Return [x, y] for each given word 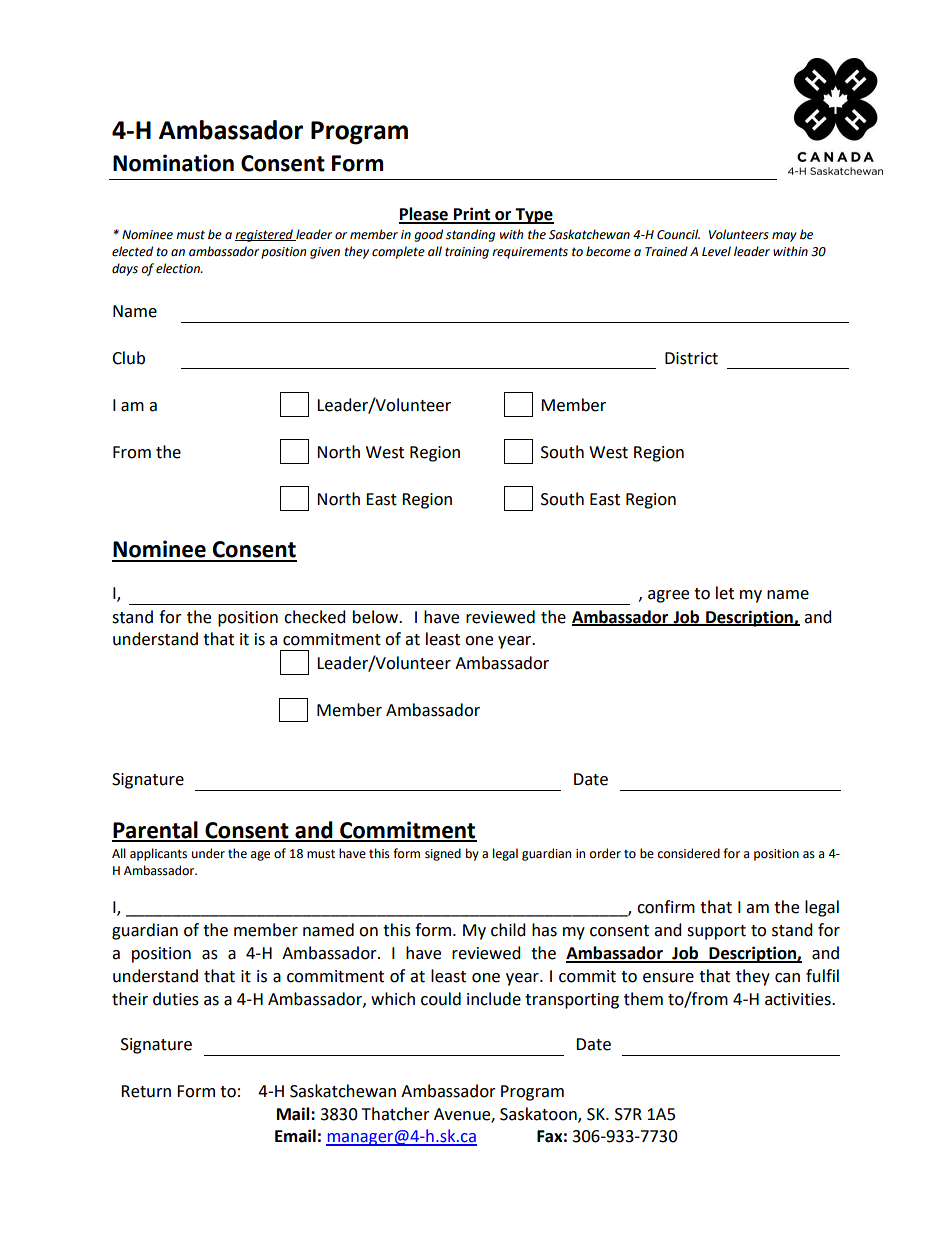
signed [443, 854]
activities [799, 999]
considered [689, 853]
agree [668, 596]
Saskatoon [539, 1114]
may [784, 237]
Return [146, 1091]
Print [472, 215]
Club [128, 358]
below [377, 617]
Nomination [173, 163]
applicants [158, 854]
